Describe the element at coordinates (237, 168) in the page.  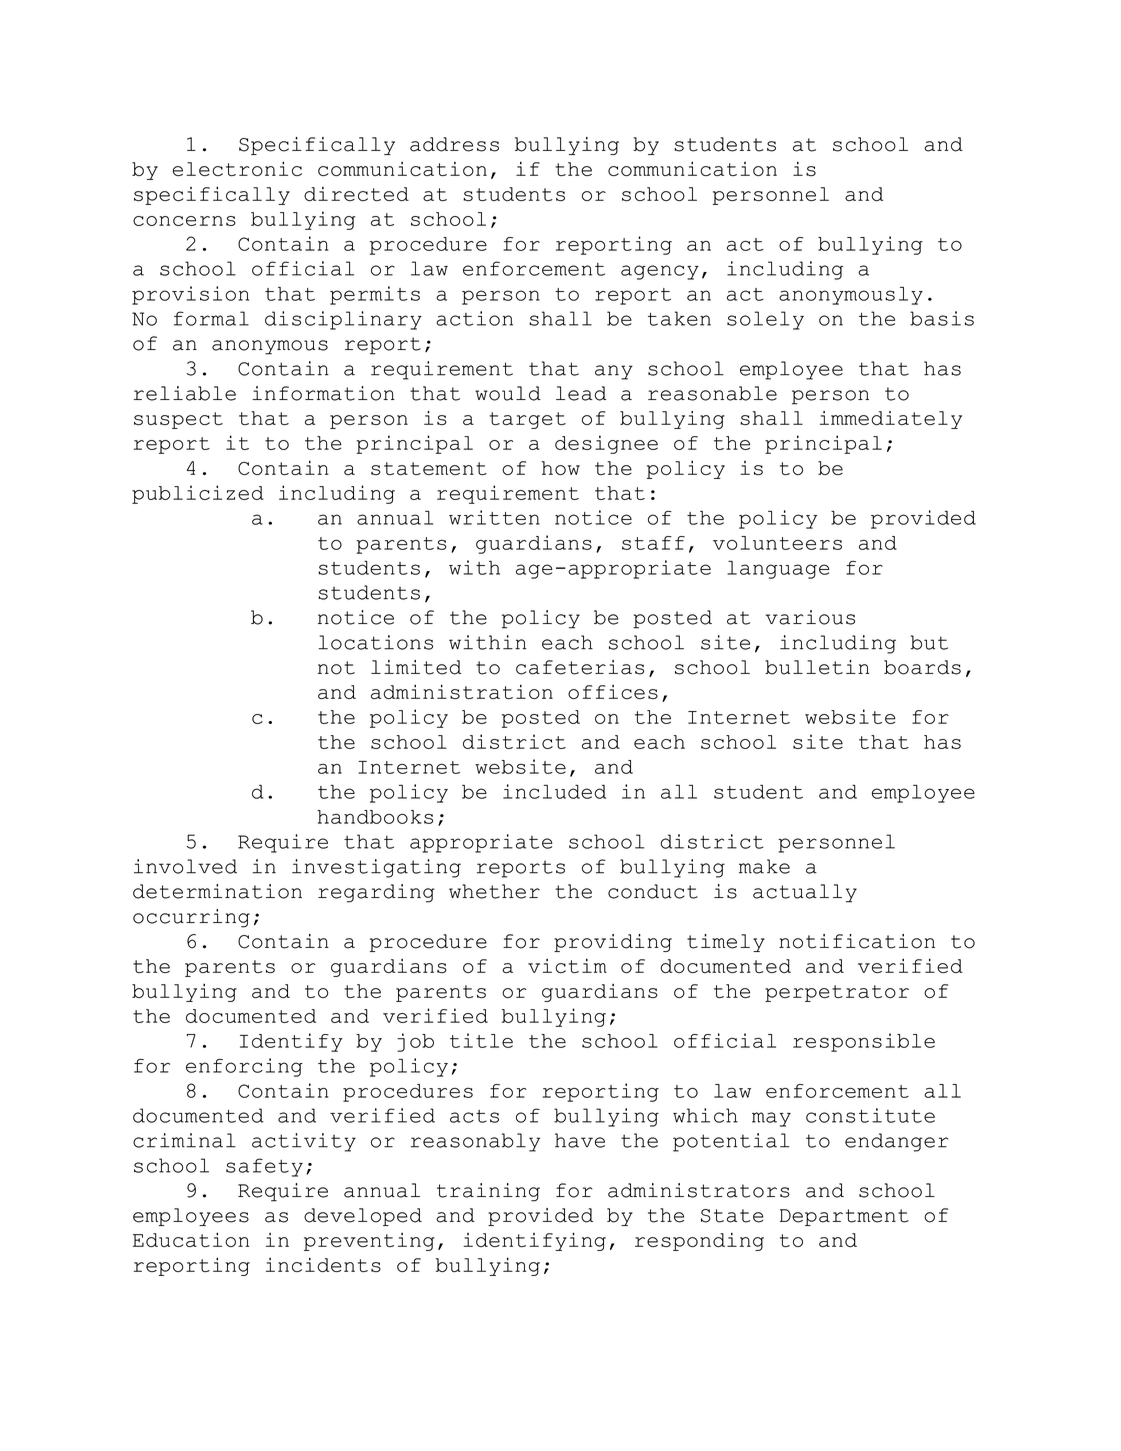
I see `electronic` at that location.
